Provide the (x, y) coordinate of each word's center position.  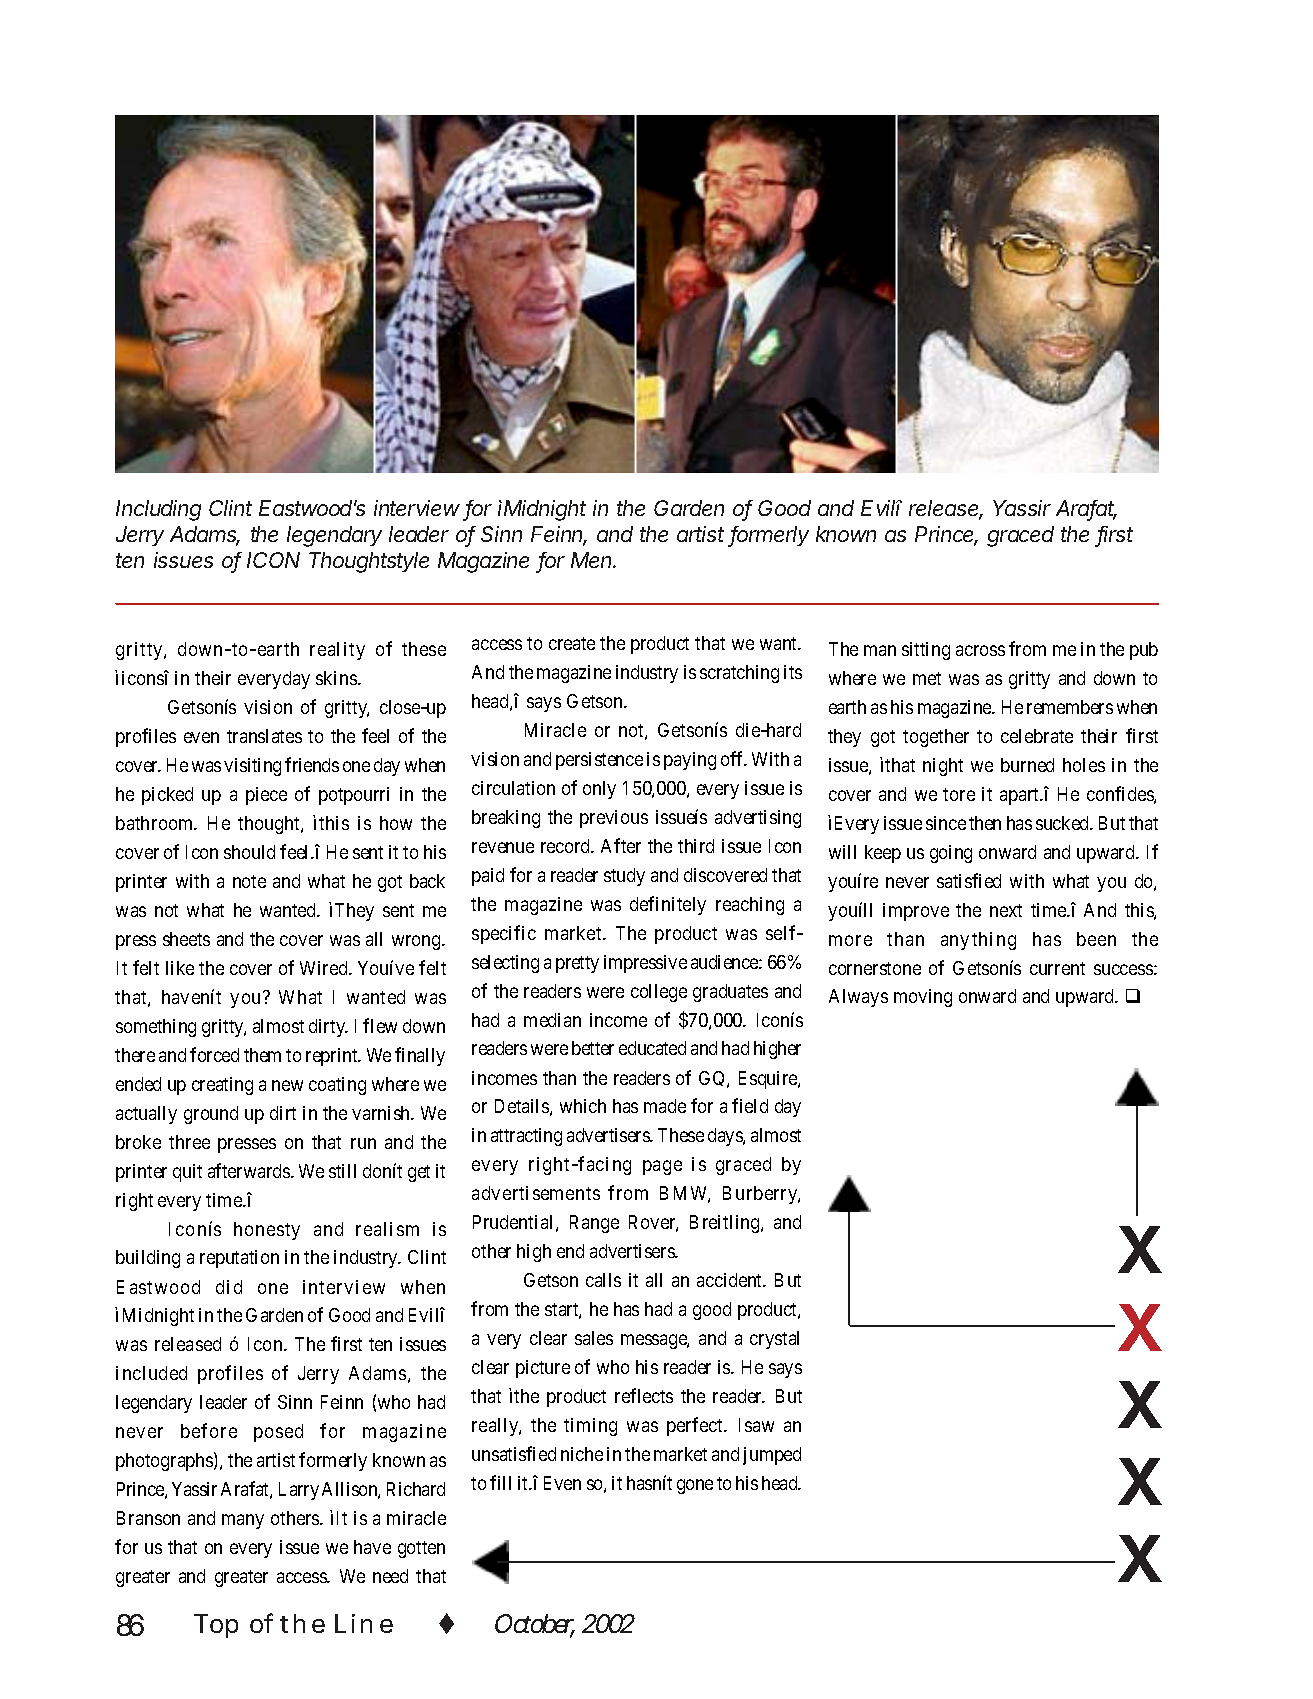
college (659, 993)
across (980, 650)
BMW (685, 1194)
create (572, 643)
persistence (599, 761)
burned (1027, 765)
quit (187, 1173)
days (726, 1137)
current (1057, 968)
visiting (252, 767)
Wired (325, 968)
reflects (644, 1395)
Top (216, 1626)
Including (158, 510)
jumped (772, 1456)
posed (278, 1433)
